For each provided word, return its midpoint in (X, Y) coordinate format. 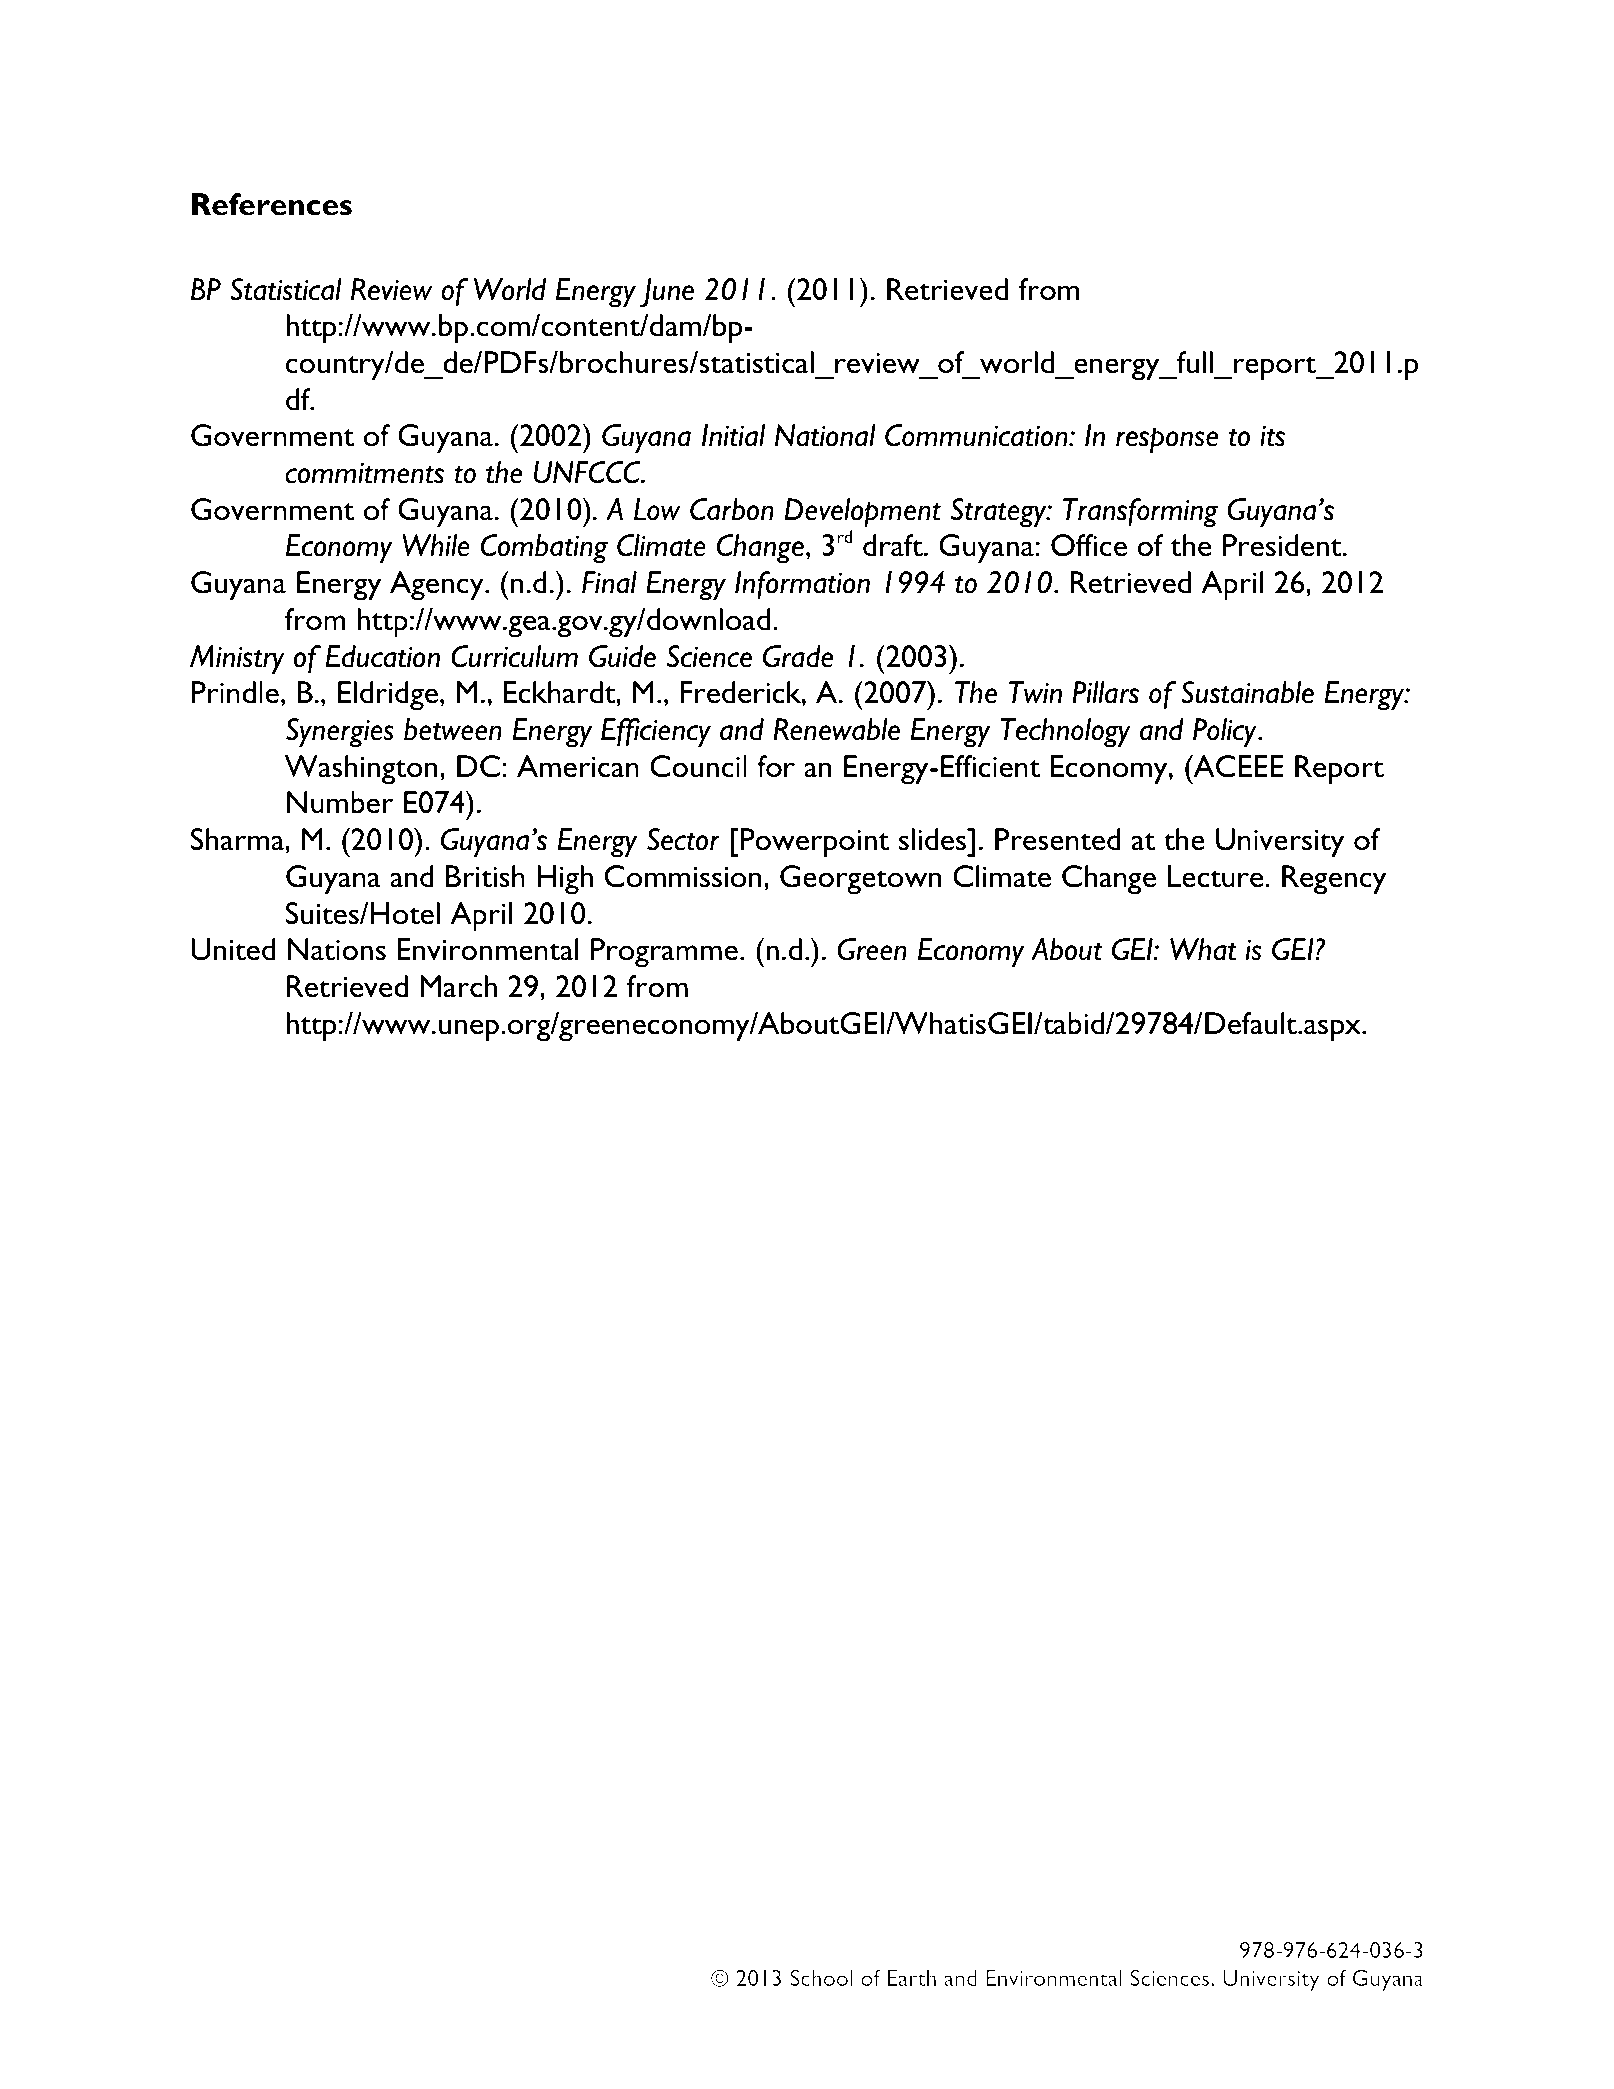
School (821, 1977)
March (458, 986)
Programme (664, 953)
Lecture (1217, 876)
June (667, 293)
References (272, 204)
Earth (912, 1978)
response (1167, 441)
